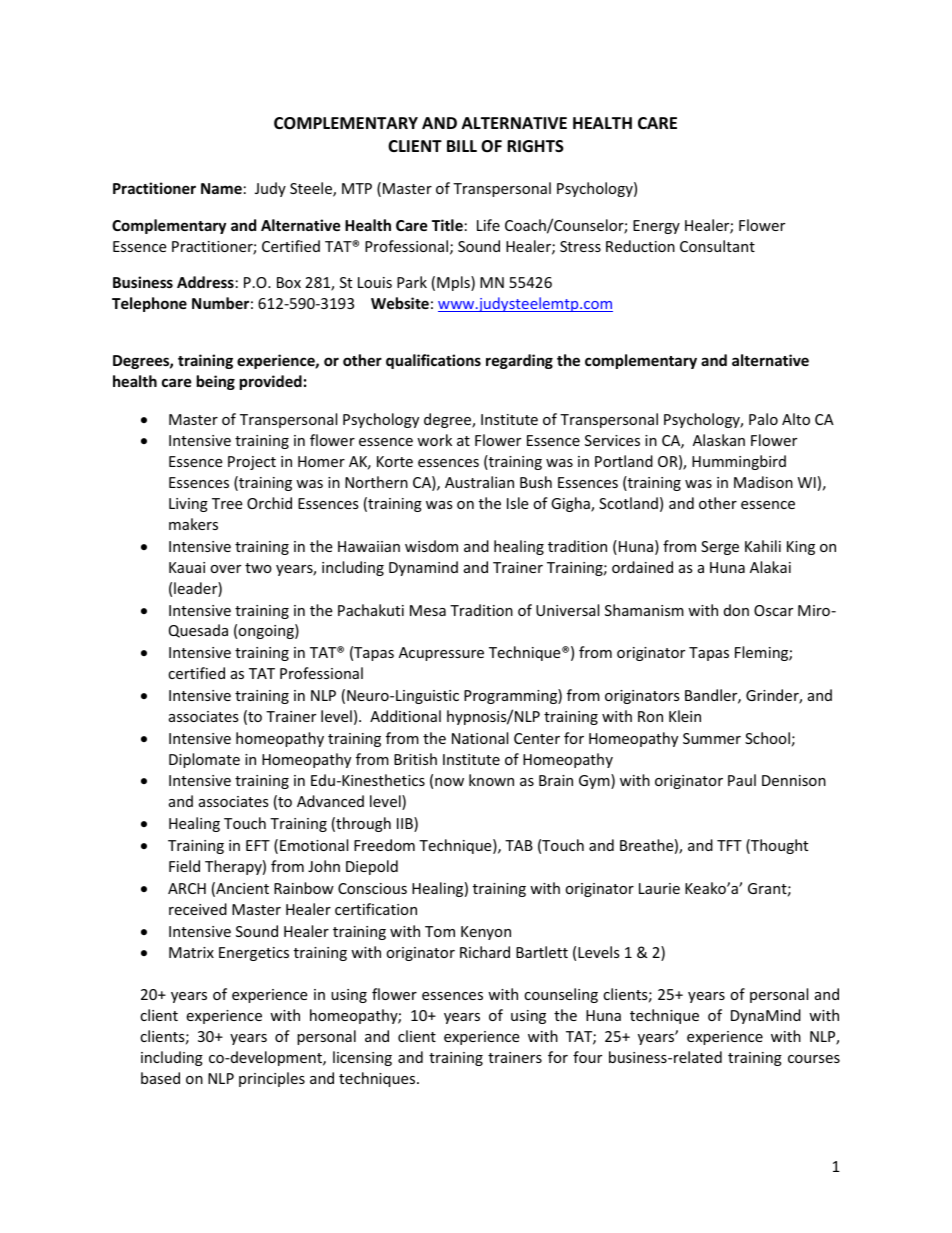 This screenshot has height=1233, width=952. I want to click on BILL, so click(462, 146).
